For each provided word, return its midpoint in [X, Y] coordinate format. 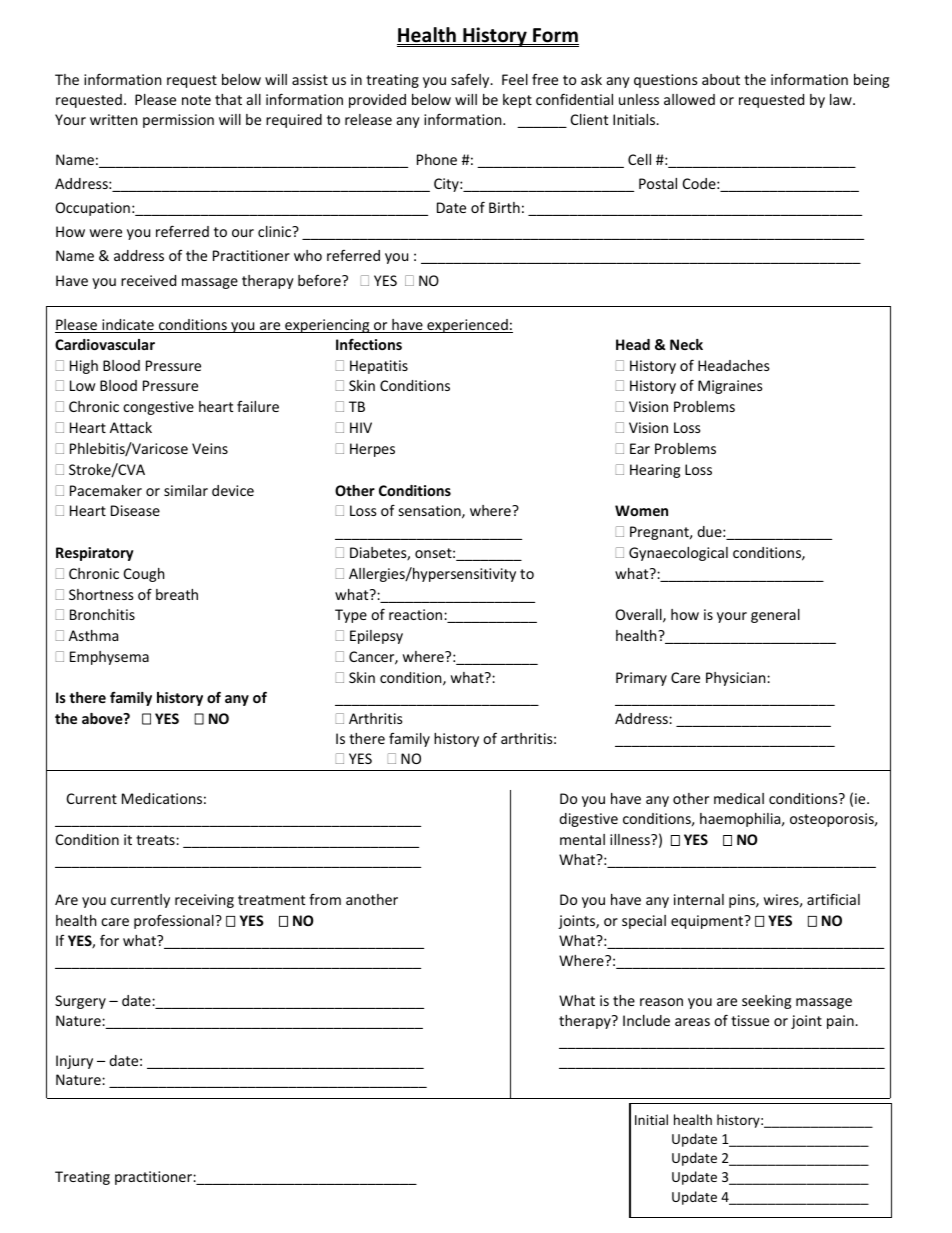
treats [156, 840]
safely [471, 81]
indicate [128, 326]
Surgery [80, 1002]
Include [646, 1020]
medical [739, 798]
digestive [588, 820]
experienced [467, 326]
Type [351, 616]
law [842, 99]
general [775, 616]
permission [178, 121]
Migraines [730, 387]
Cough [144, 575]
